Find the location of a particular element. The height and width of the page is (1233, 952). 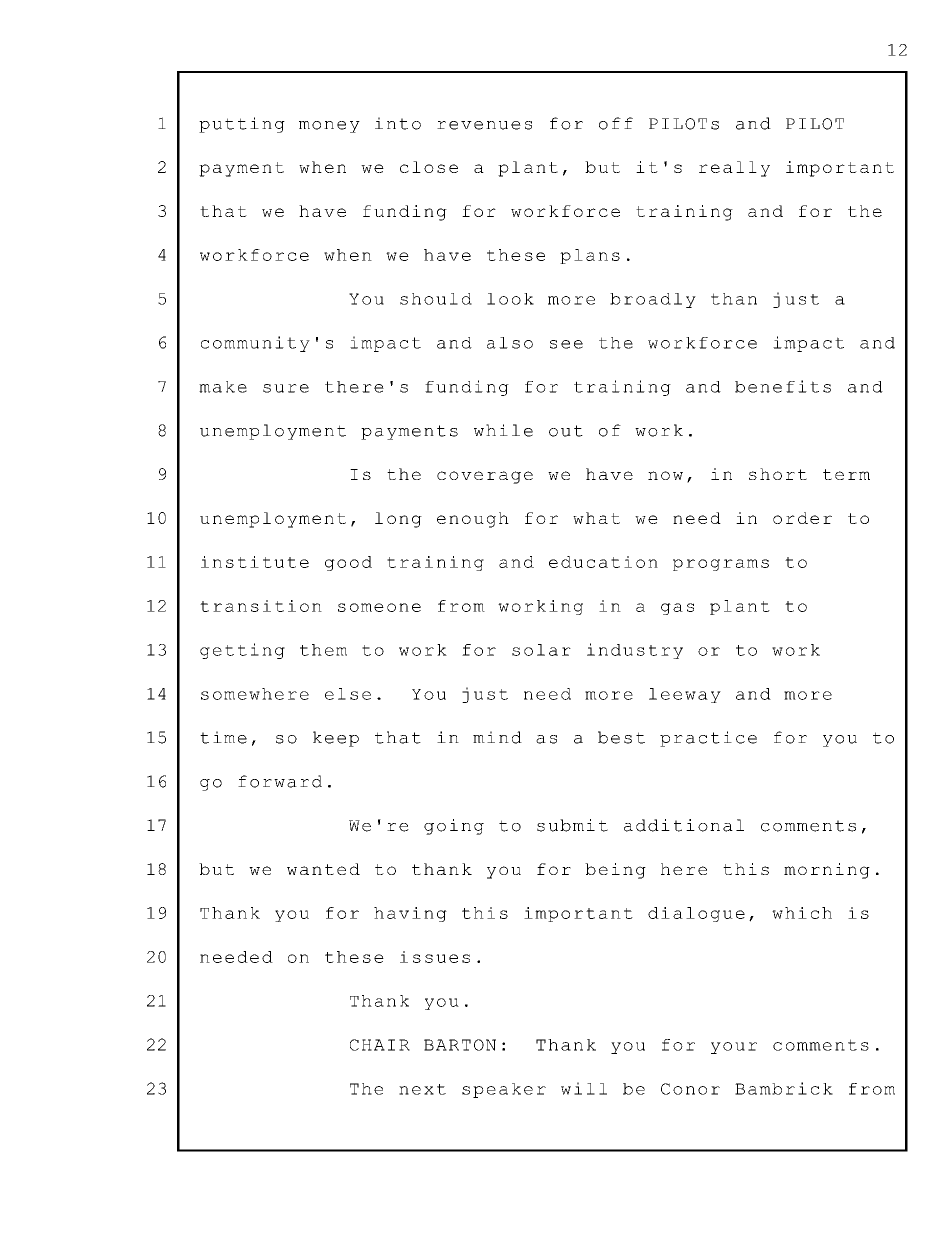

forward is located at coordinates (280, 781).
